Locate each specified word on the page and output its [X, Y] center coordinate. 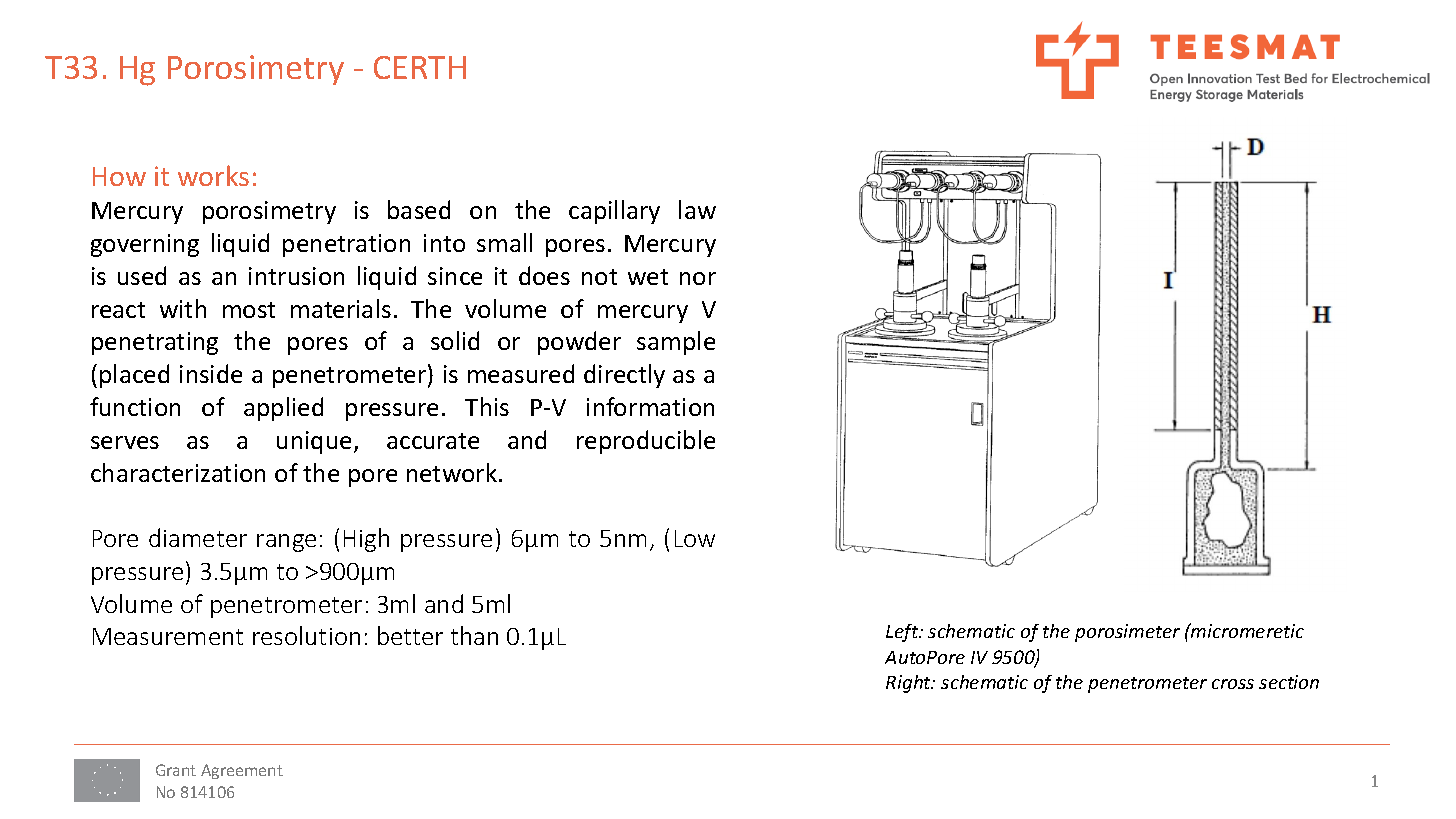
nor [698, 278]
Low [695, 538]
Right [909, 684]
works [213, 175]
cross [1233, 684]
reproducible [646, 442]
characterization [178, 472]
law [697, 209]
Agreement [242, 771]
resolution [306, 635]
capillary [614, 212]
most [249, 310]
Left [903, 633]
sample [676, 343]
